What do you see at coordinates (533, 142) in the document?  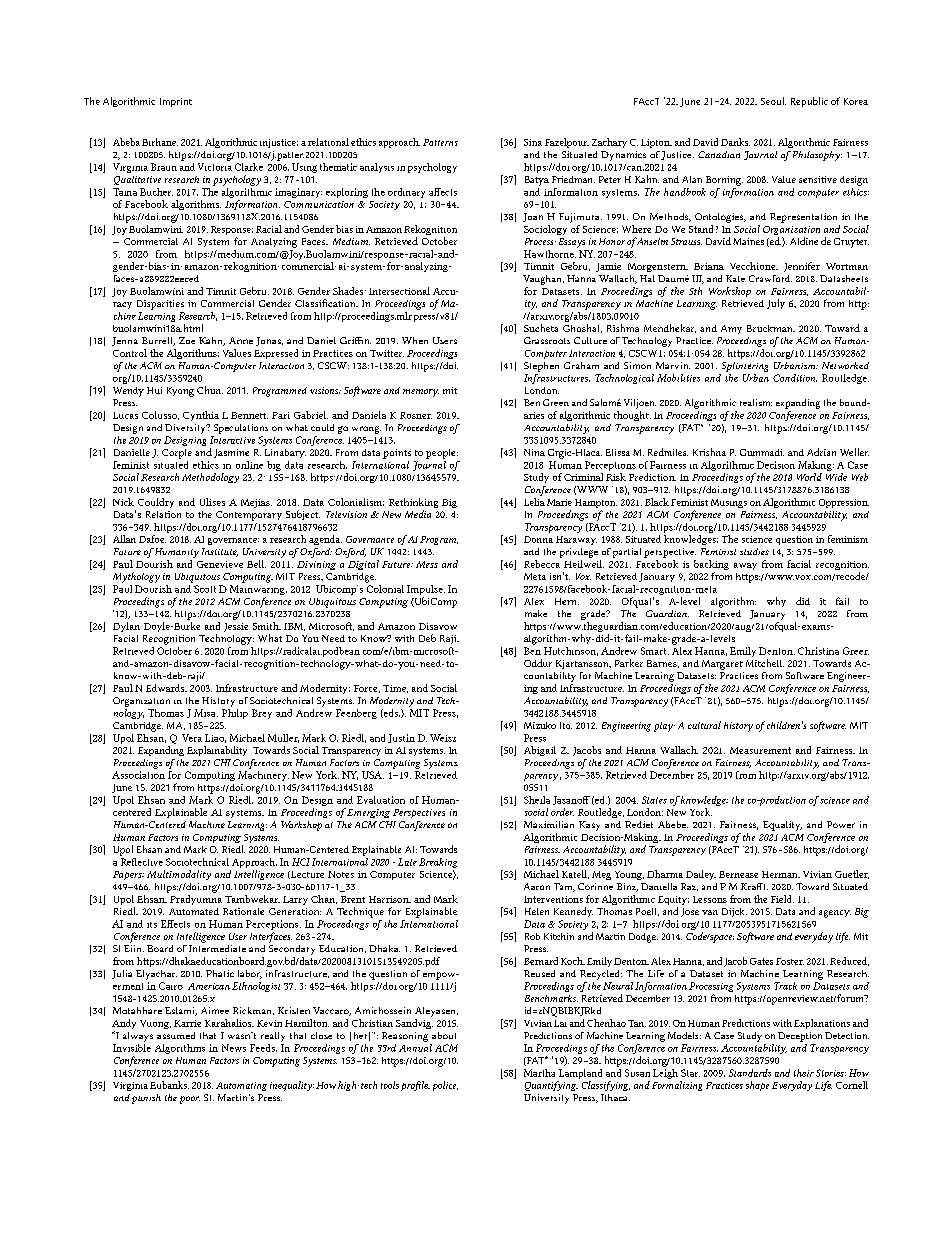 I see `Sina` at bounding box center [533, 142].
